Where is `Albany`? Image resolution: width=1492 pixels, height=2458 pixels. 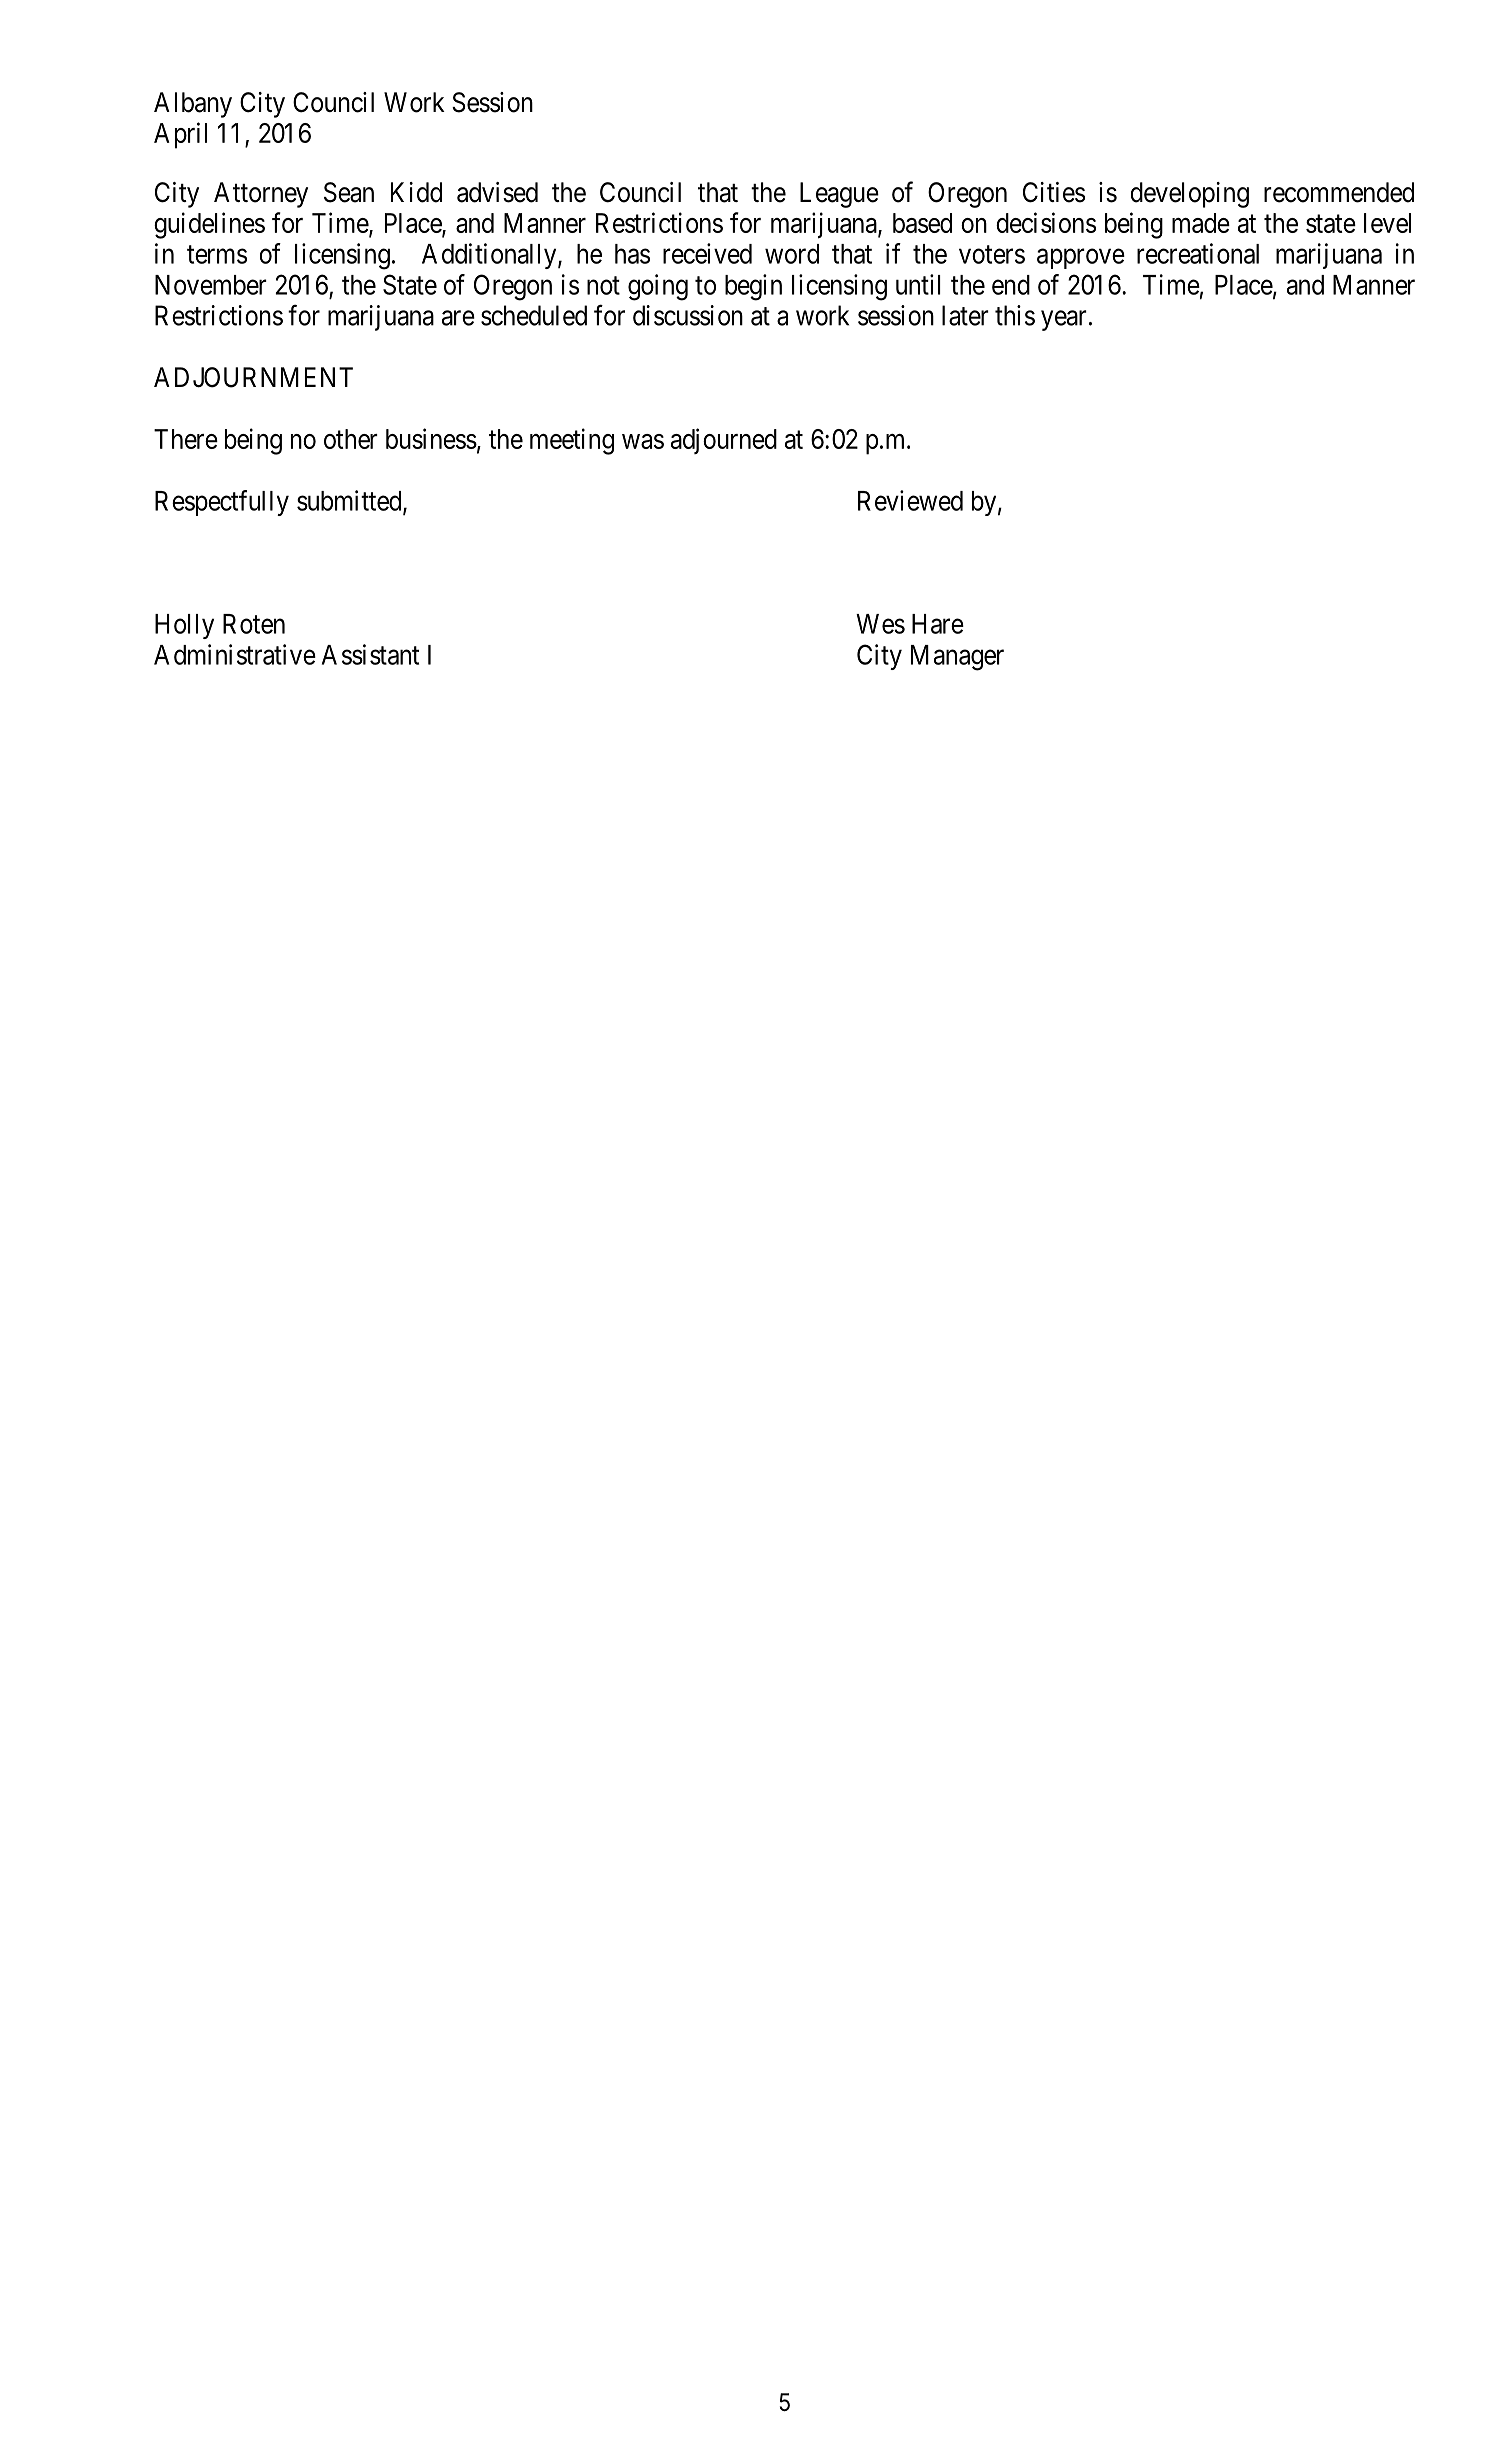
Albany is located at coordinates (193, 105).
